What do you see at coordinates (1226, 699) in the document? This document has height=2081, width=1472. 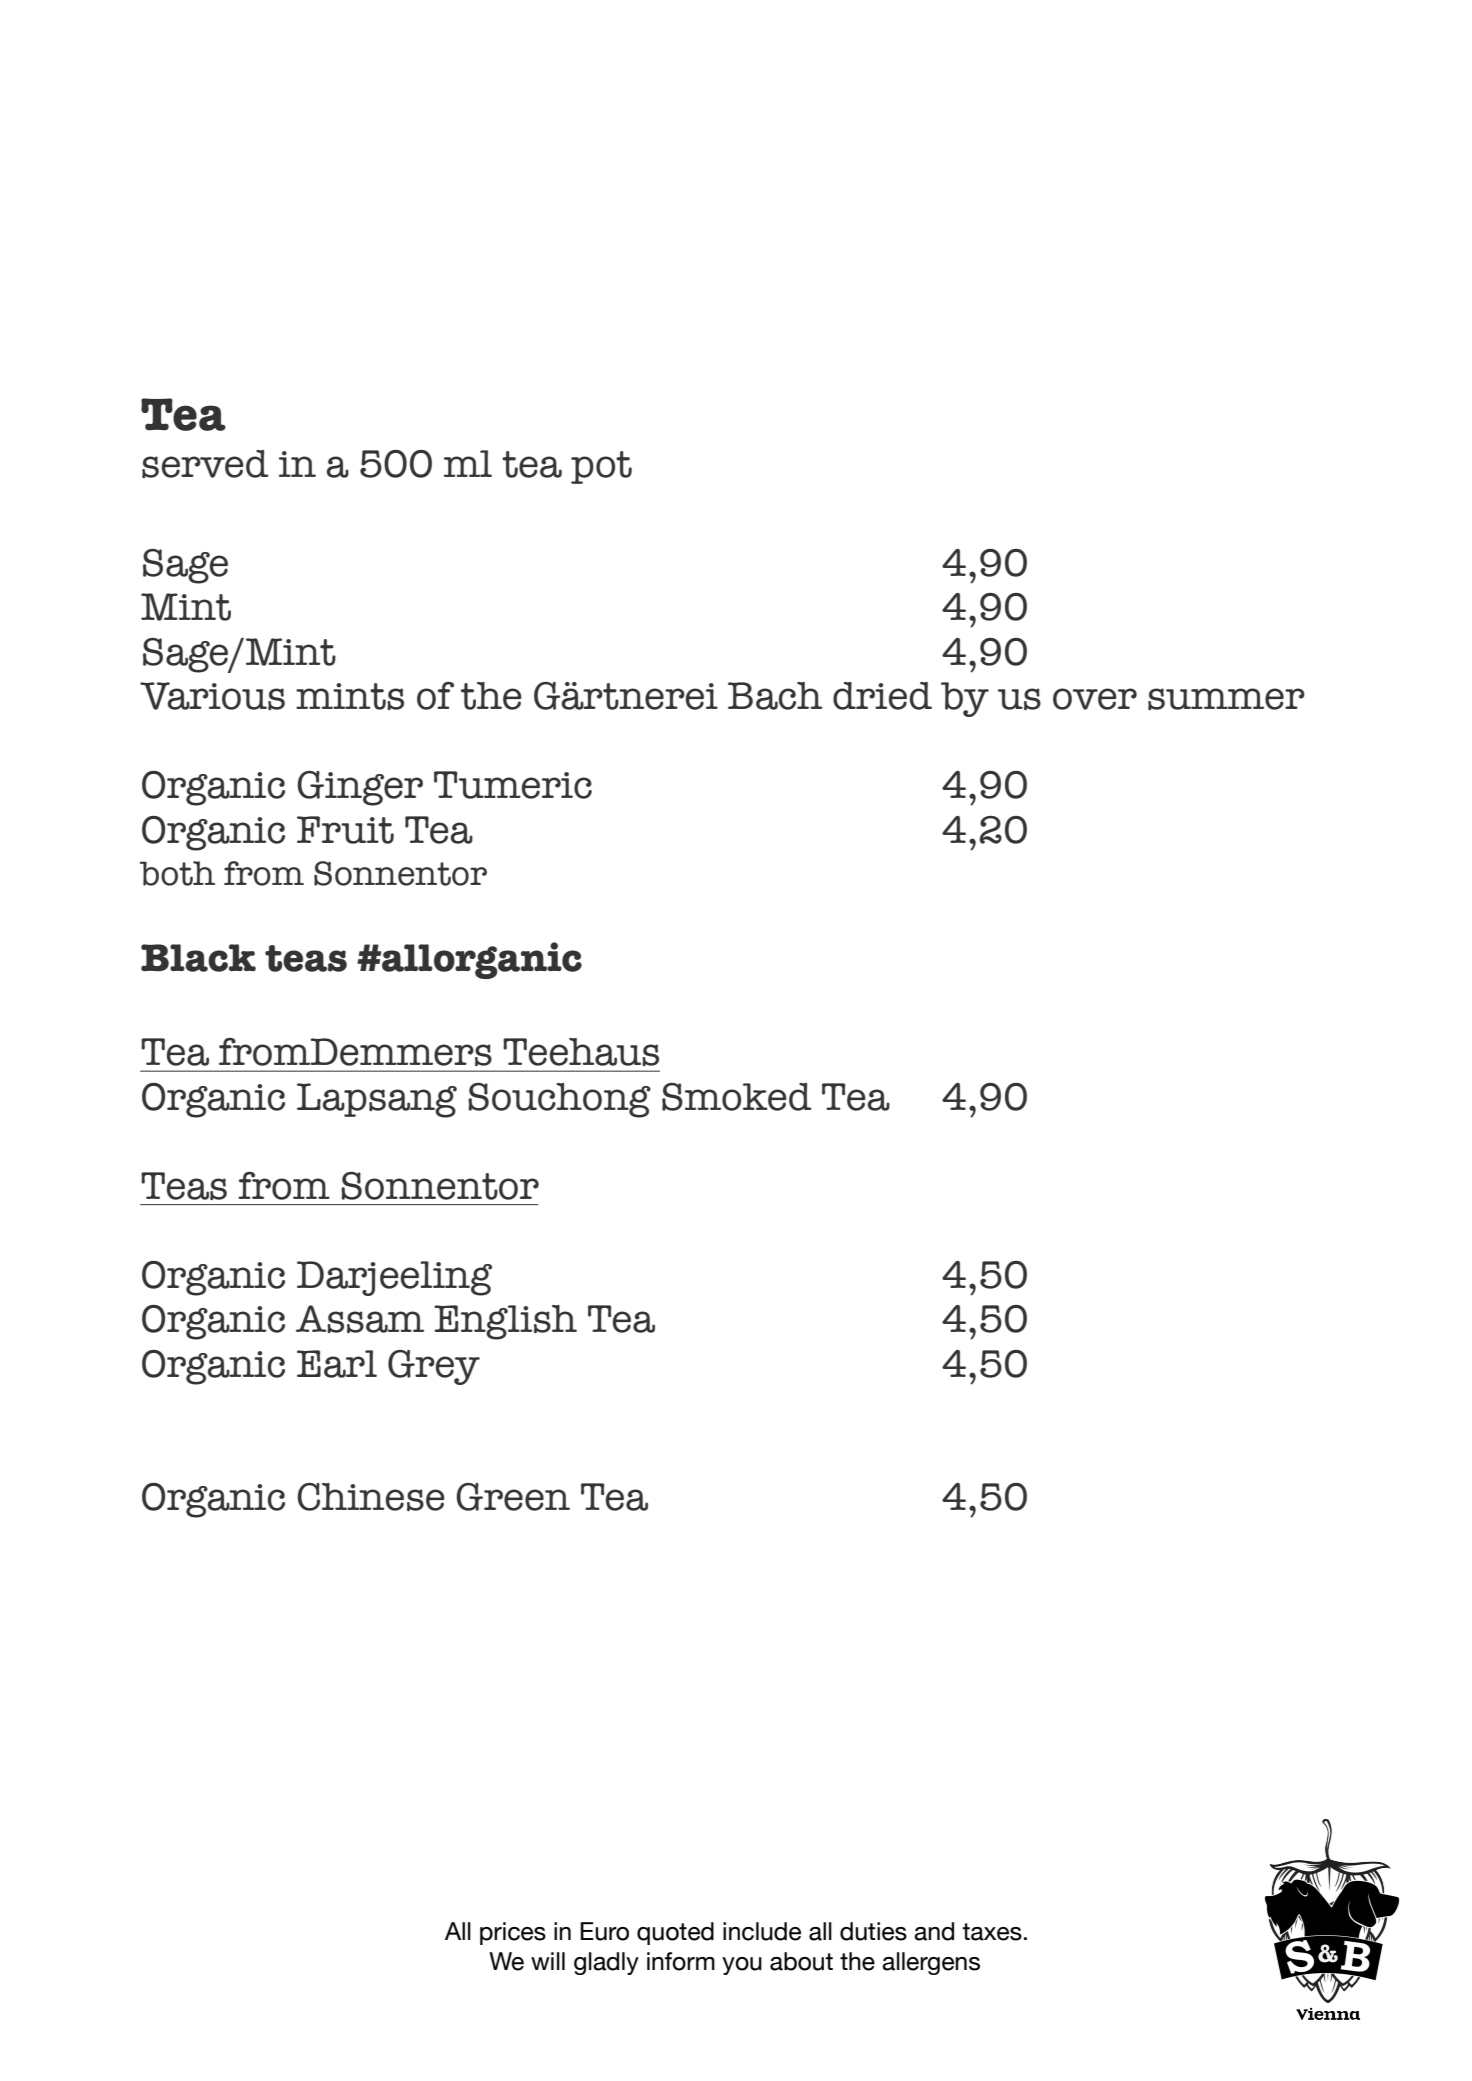 I see `summer` at bounding box center [1226, 699].
